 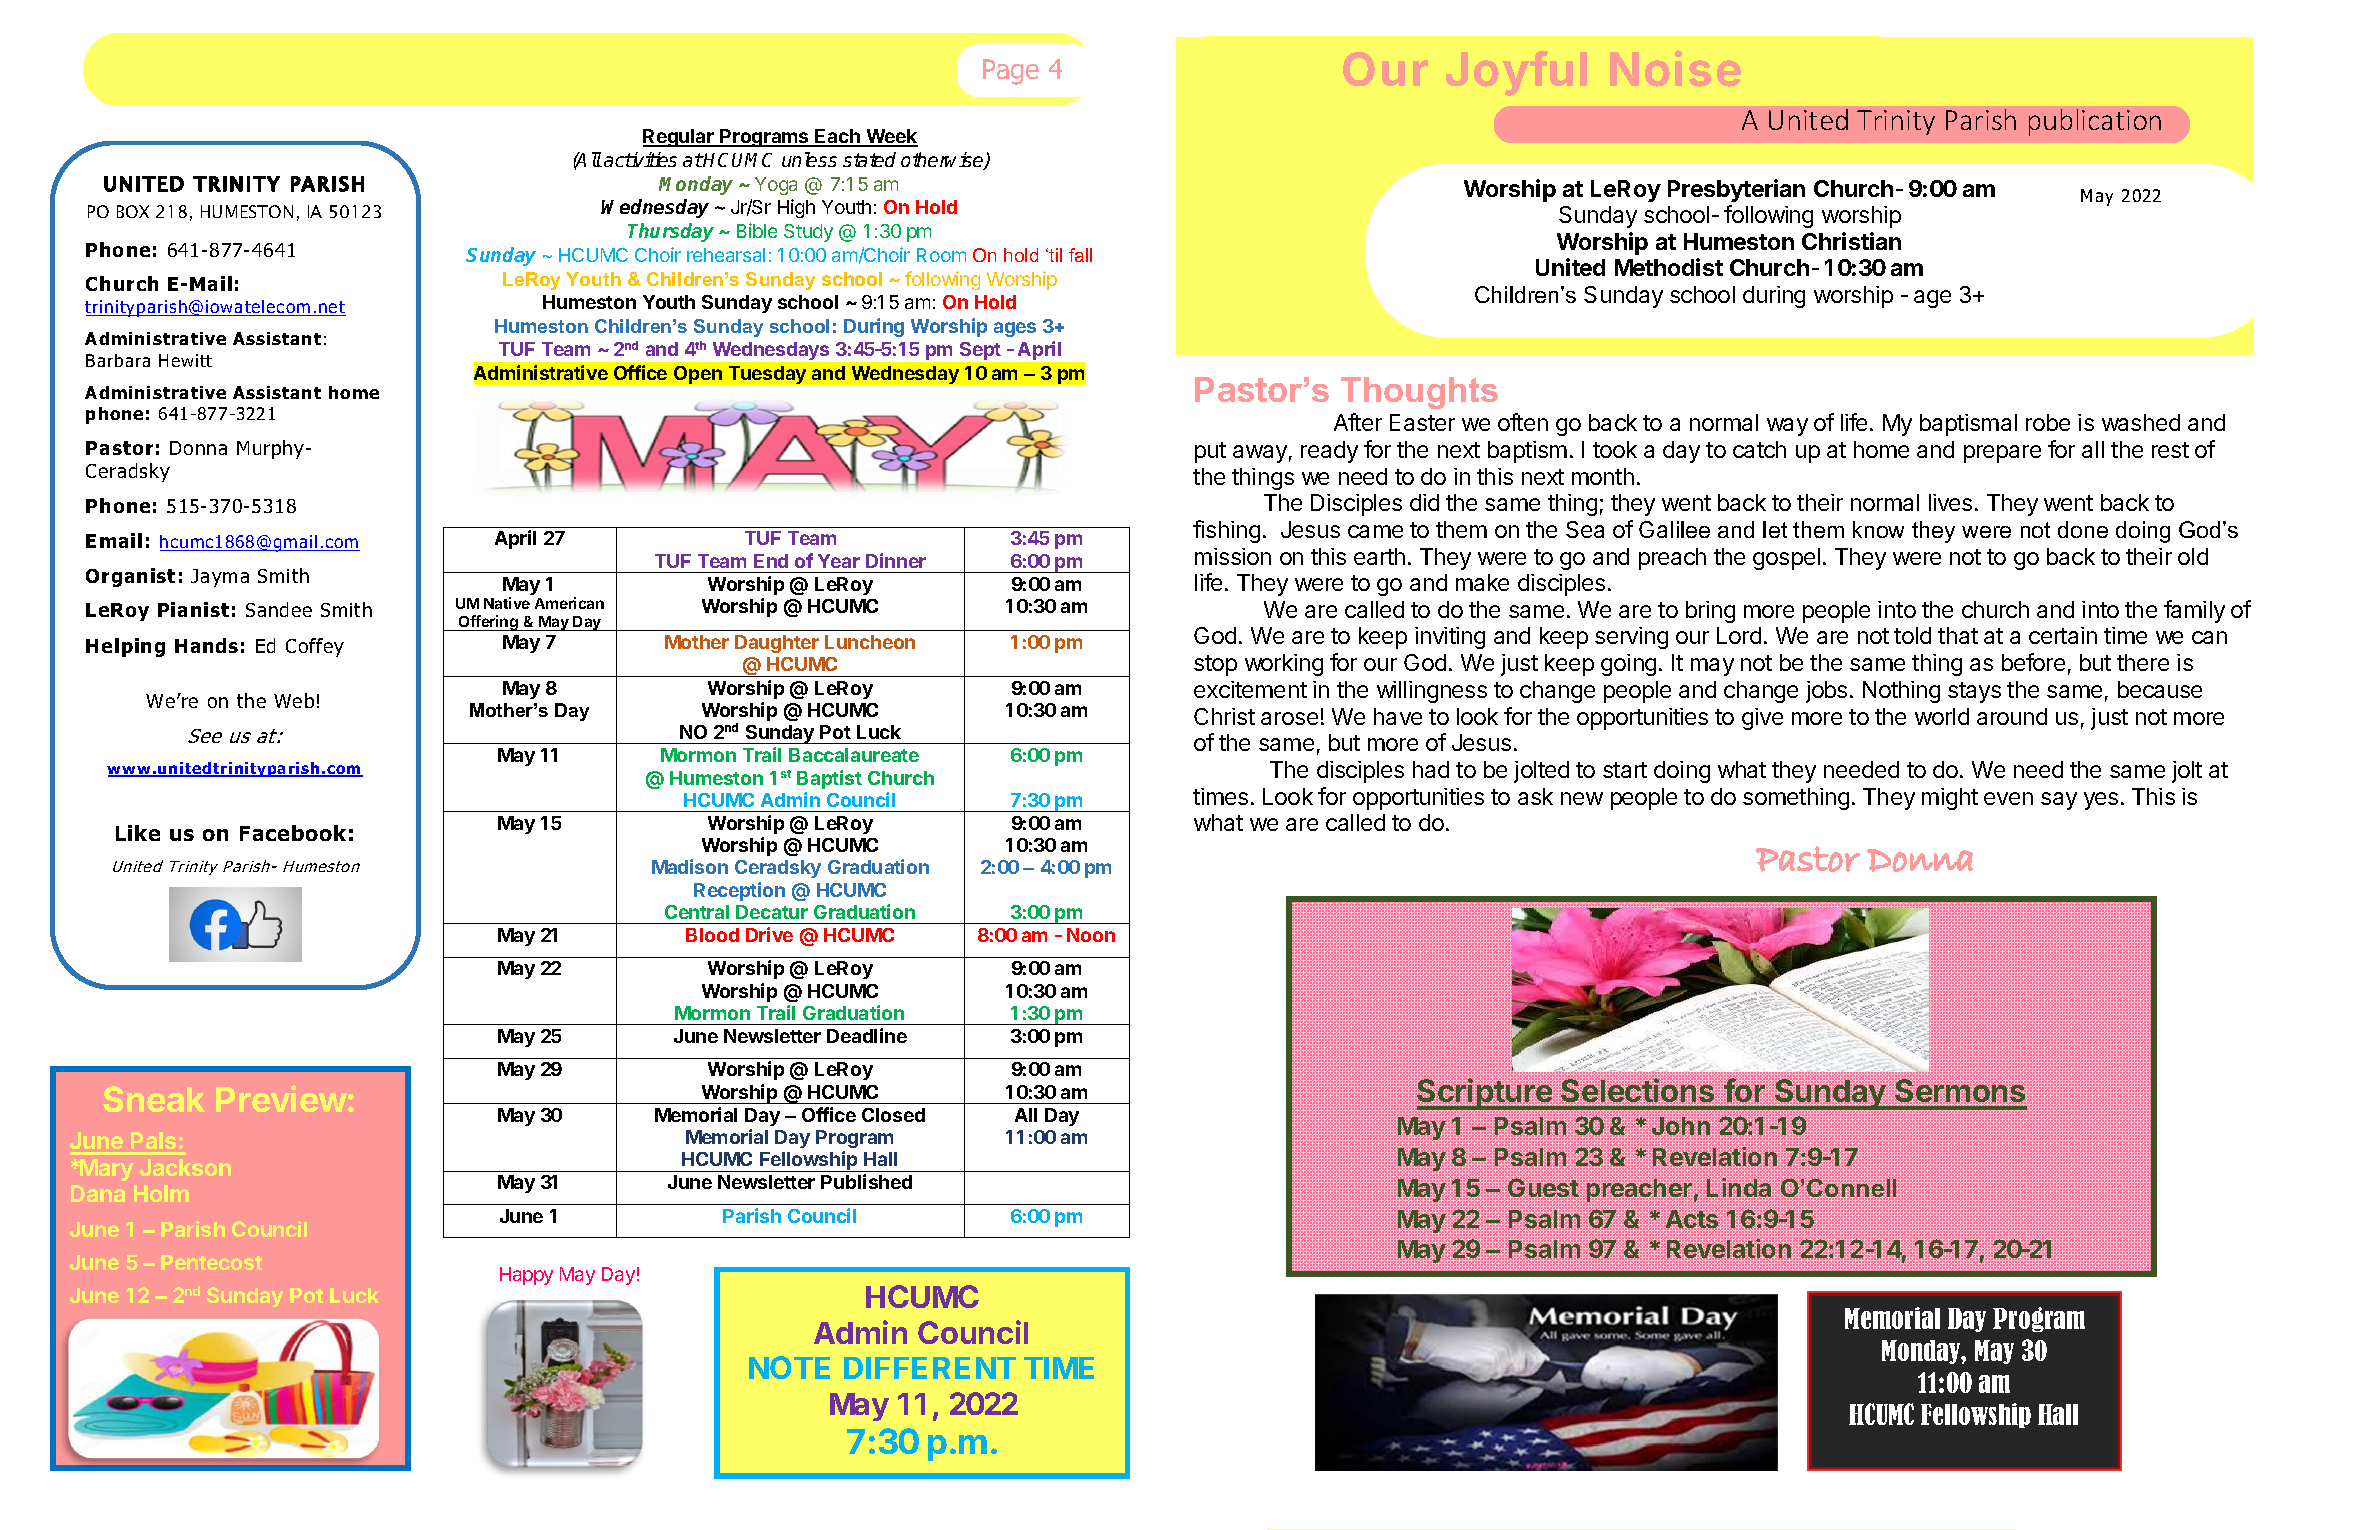 What do you see at coordinates (930, 1368) in the image?
I see `DIFFERENT` at bounding box center [930, 1368].
